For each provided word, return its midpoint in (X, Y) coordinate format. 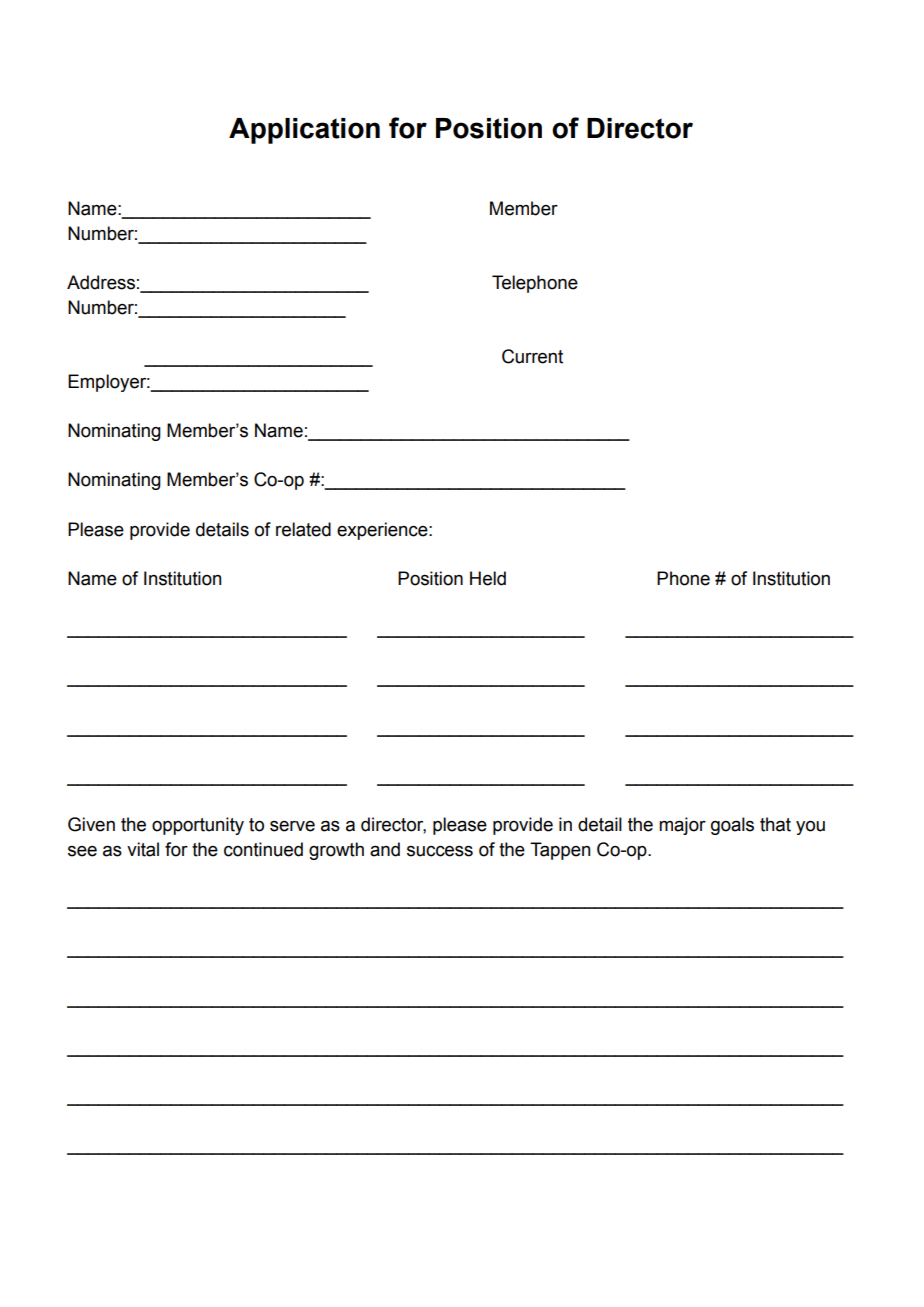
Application (304, 131)
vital (143, 849)
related (303, 529)
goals (732, 826)
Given (91, 824)
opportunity (198, 826)
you (810, 828)
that (775, 824)
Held (488, 578)
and (385, 849)
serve (292, 826)
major (682, 826)
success (440, 851)
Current (532, 356)
